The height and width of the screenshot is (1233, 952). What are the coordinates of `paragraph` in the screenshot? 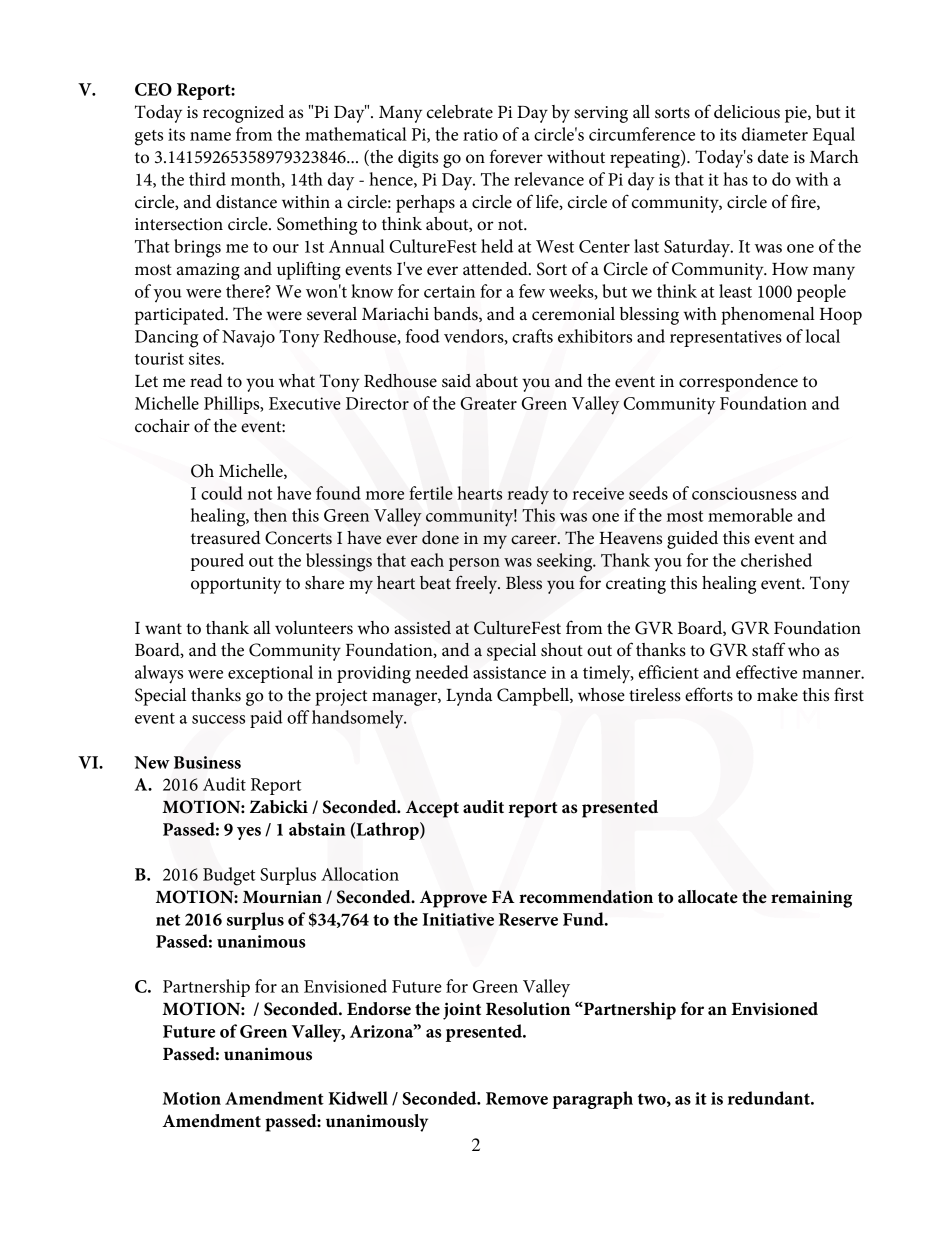 It's located at (592, 1100).
